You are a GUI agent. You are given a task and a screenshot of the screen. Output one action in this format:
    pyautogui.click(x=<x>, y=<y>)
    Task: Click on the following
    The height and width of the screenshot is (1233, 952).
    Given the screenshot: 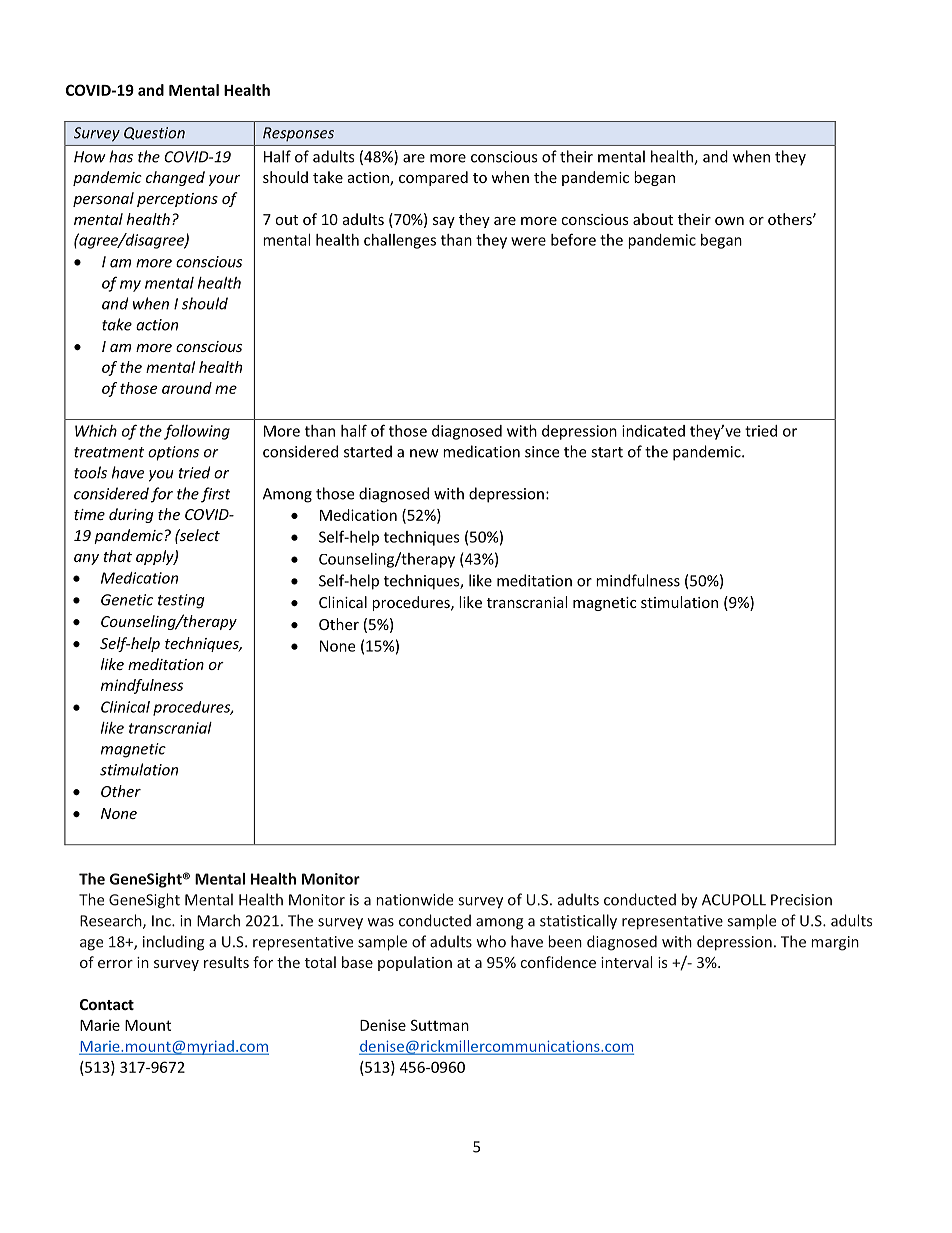 What is the action you would take?
    pyautogui.click(x=197, y=432)
